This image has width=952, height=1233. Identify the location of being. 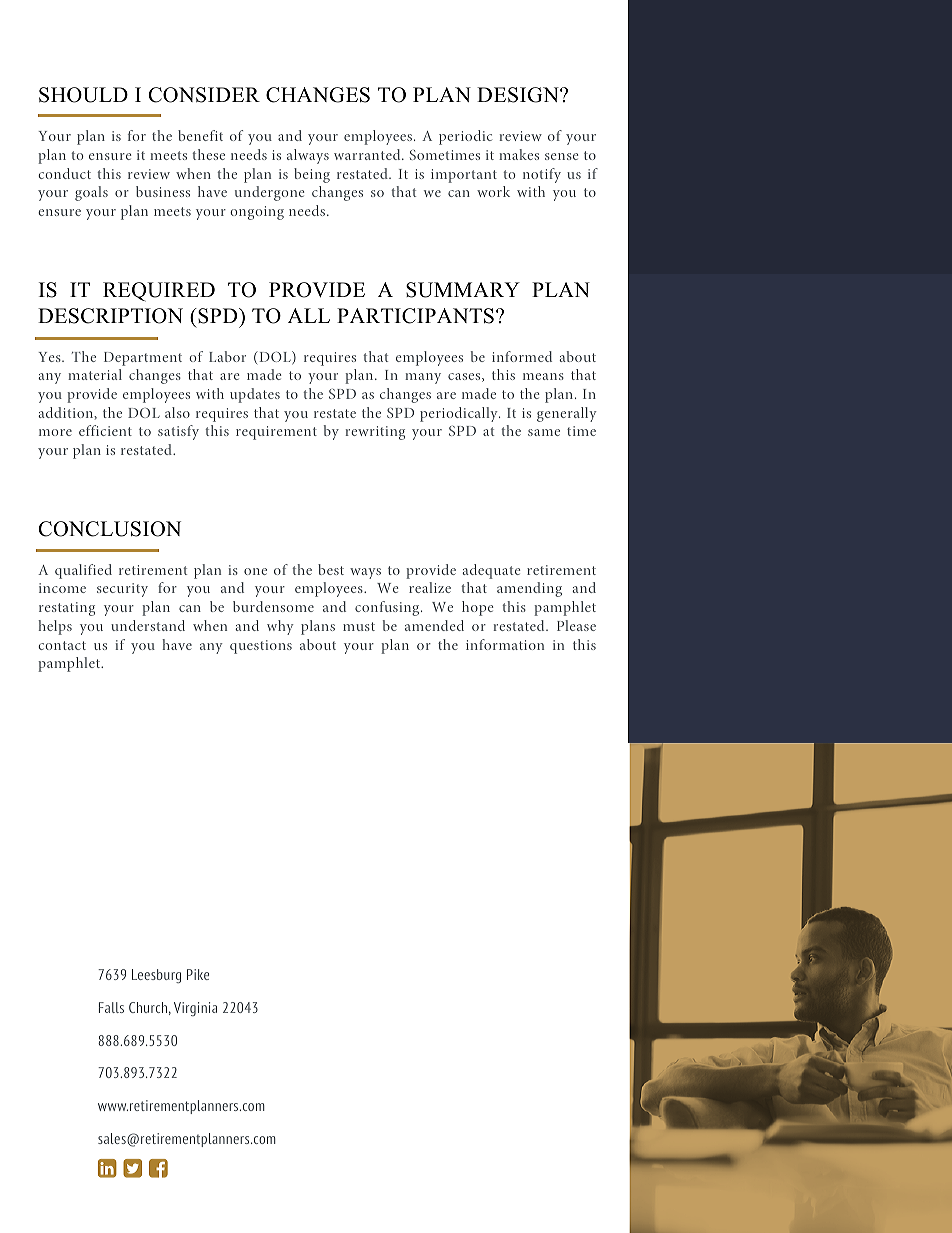
(312, 175).
